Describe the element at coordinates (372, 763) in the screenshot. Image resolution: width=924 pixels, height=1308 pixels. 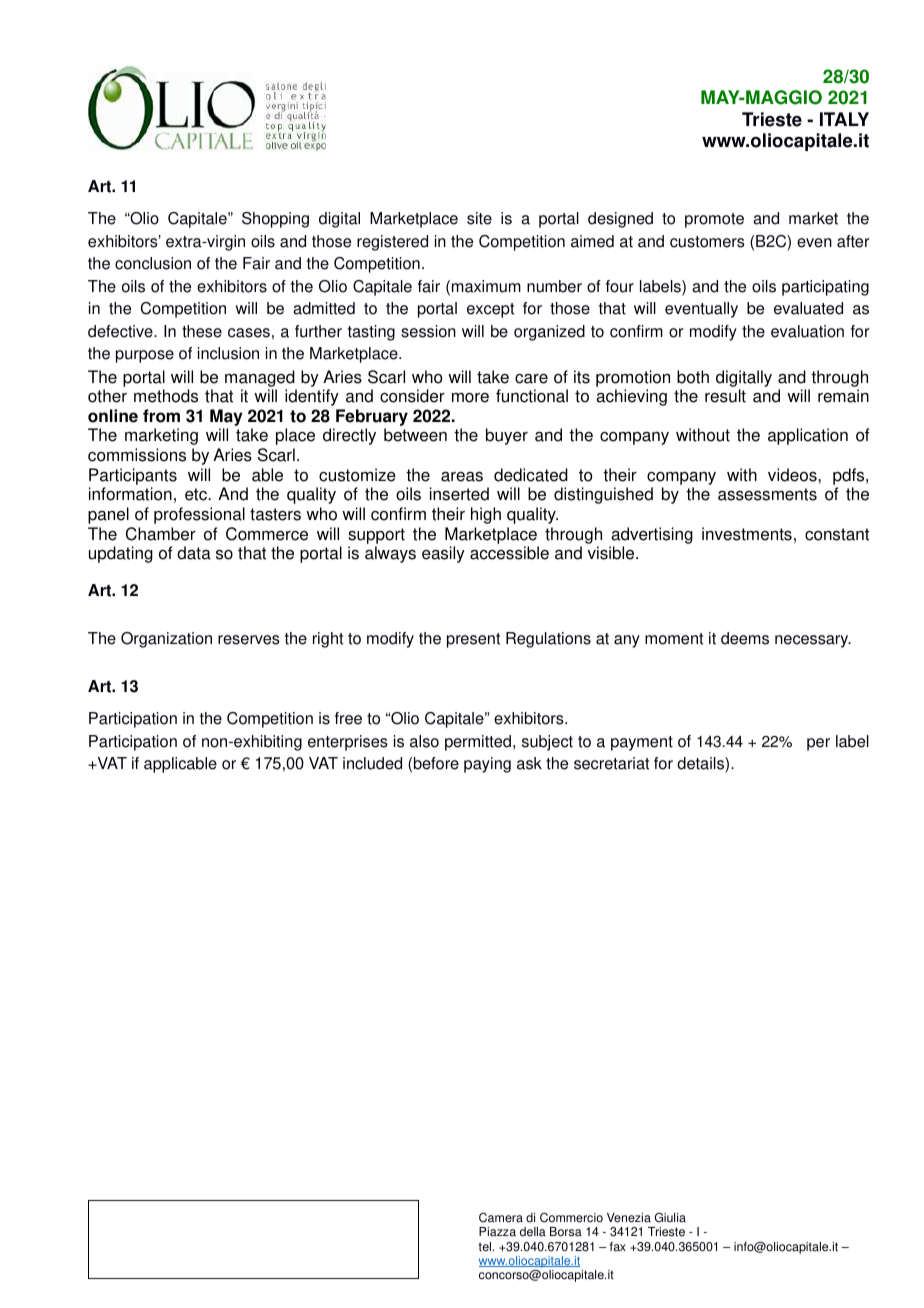
I see `included` at that location.
